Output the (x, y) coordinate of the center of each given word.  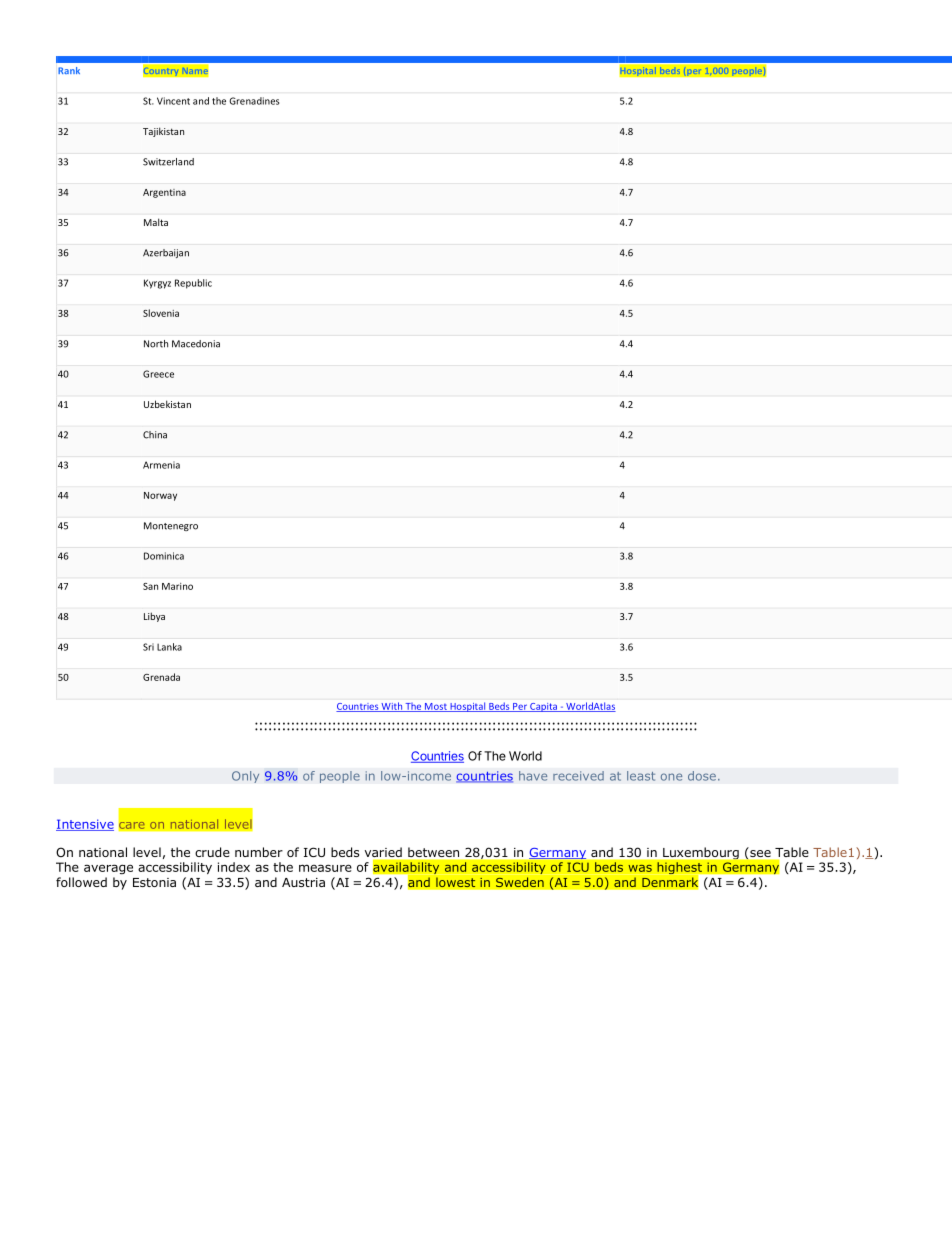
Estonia (154, 882)
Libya (154, 617)
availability (406, 868)
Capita (543, 707)
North (156, 344)
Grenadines (254, 101)
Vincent (173, 101)
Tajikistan (163, 132)
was (640, 868)
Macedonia (196, 344)
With (391, 707)
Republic (193, 284)
